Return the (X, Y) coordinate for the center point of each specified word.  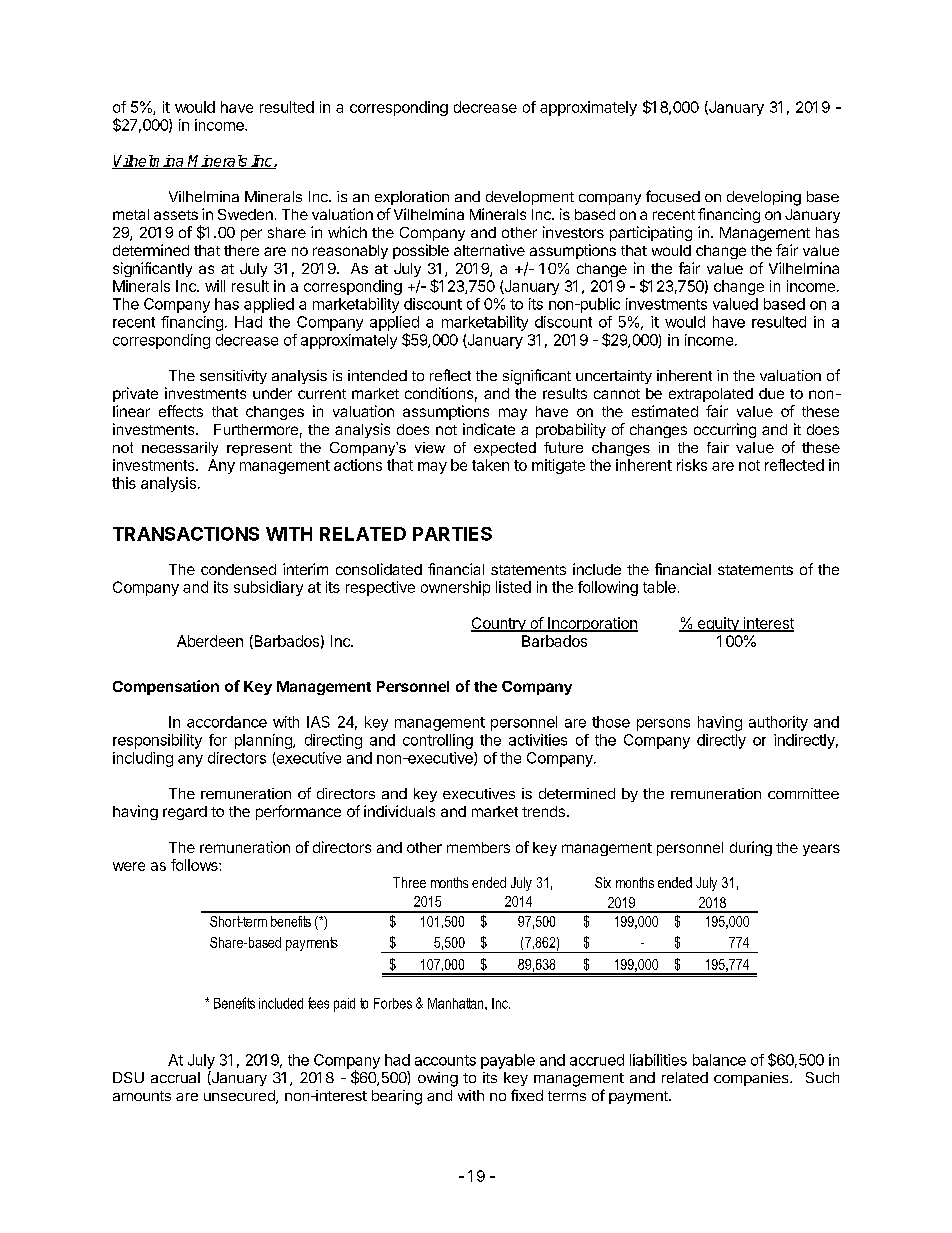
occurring (725, 430)
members (478, 847)
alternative (489, 250)
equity (718, 624)
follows (195, 865)
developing (764, 198)
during (751, 848)
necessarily (180, 449)
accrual (175, 1077)
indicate (489, 429)
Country (499, 624)
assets (176, 215)
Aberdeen (210, 641)
